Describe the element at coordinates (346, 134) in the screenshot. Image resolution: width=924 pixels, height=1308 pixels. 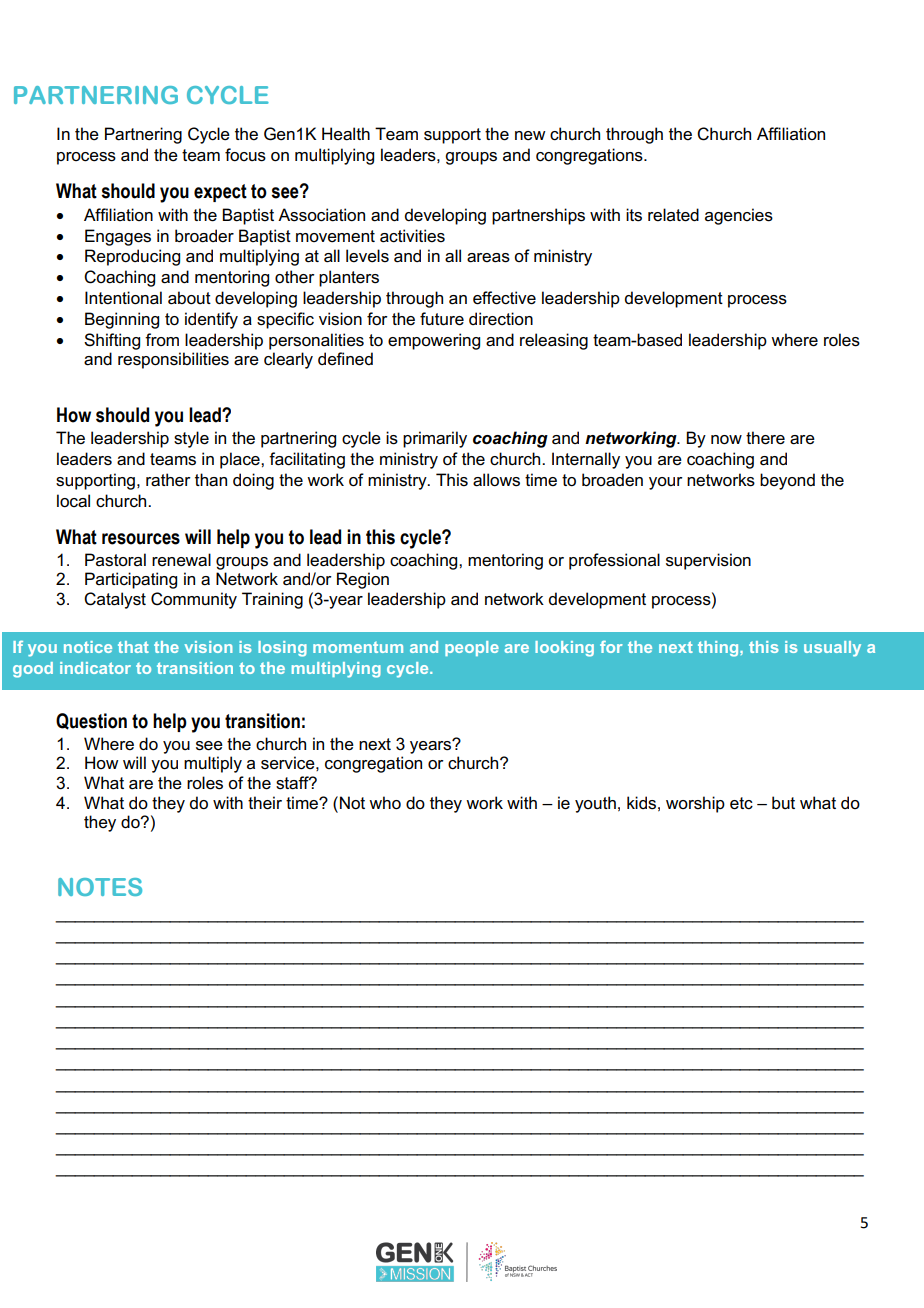
I see `Health` at that location.
